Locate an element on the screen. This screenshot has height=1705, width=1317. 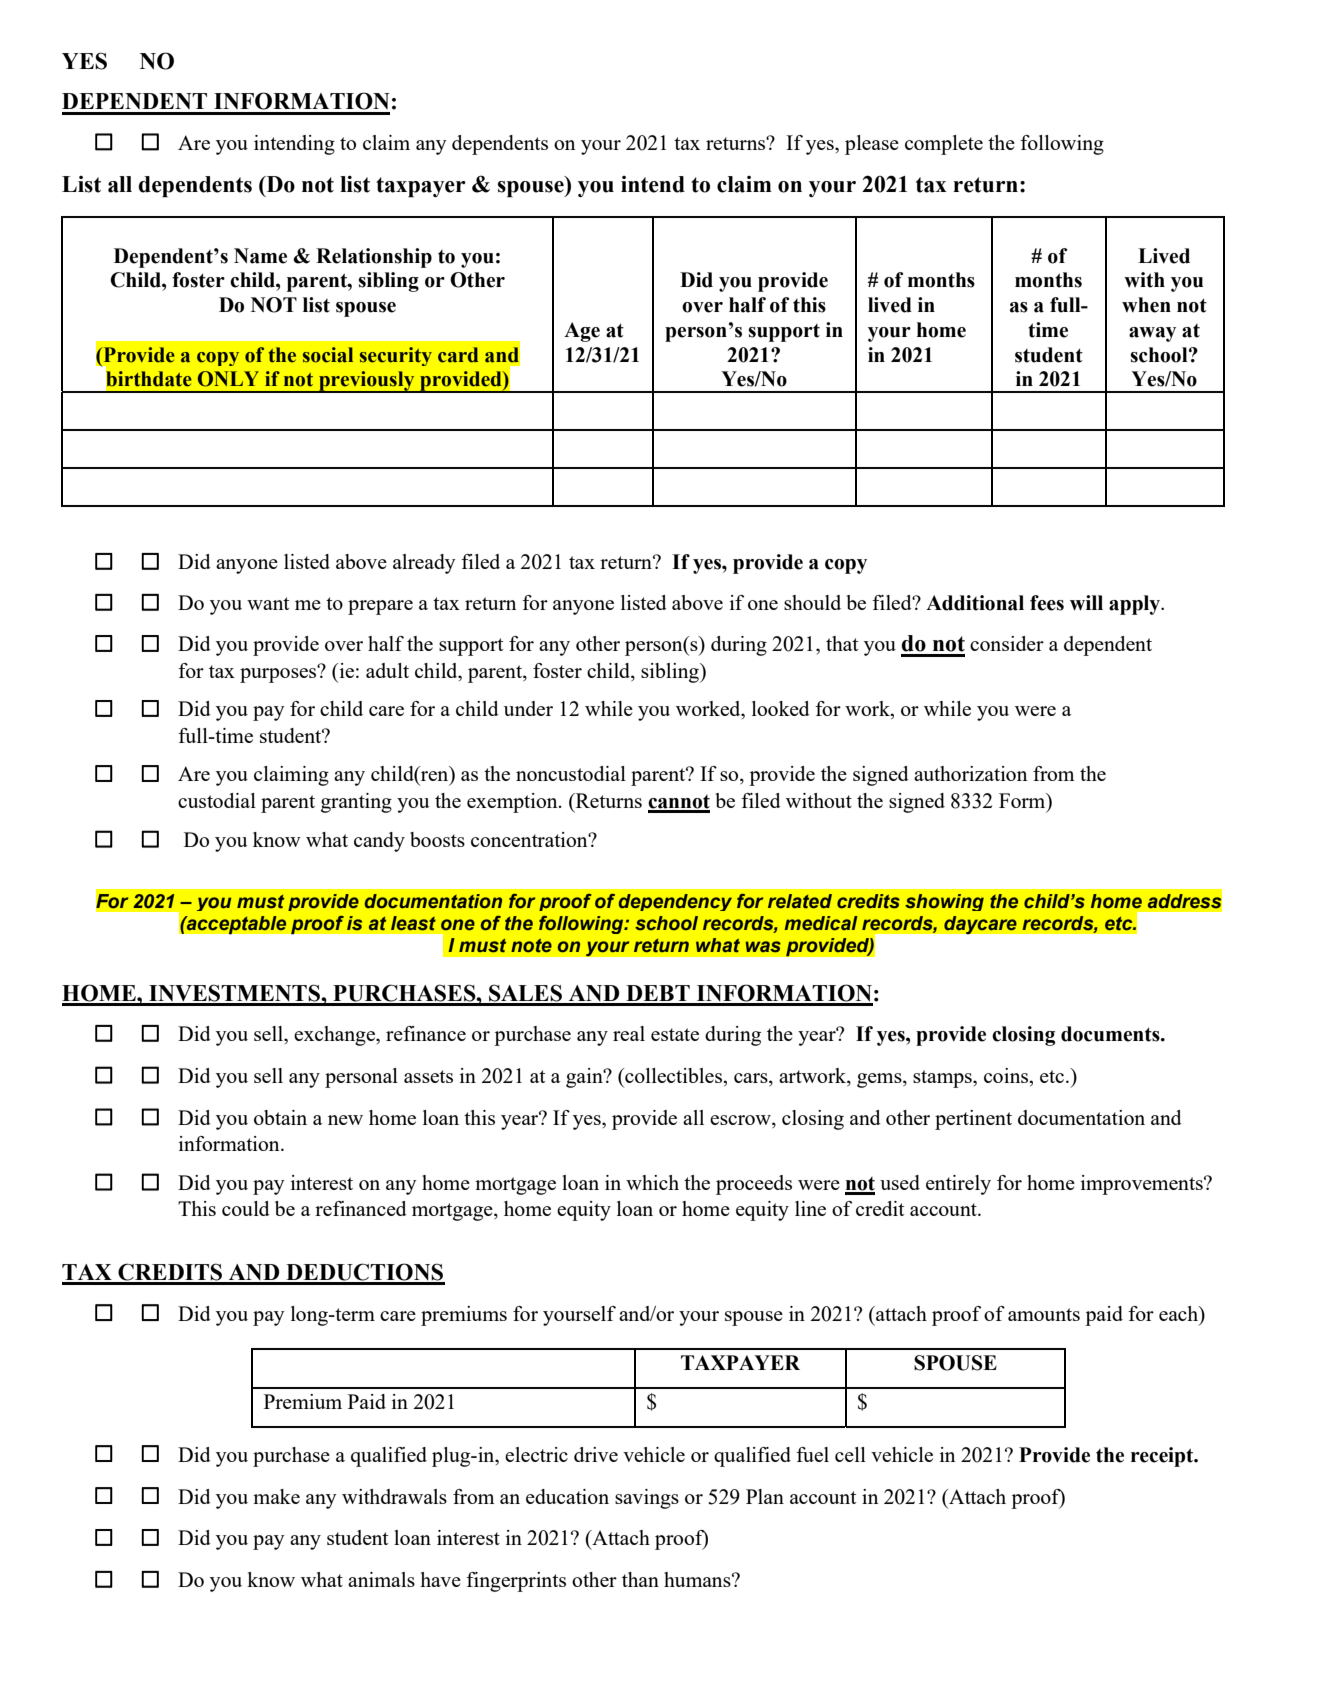
amounts is located at coordinates (1044, 1314).
